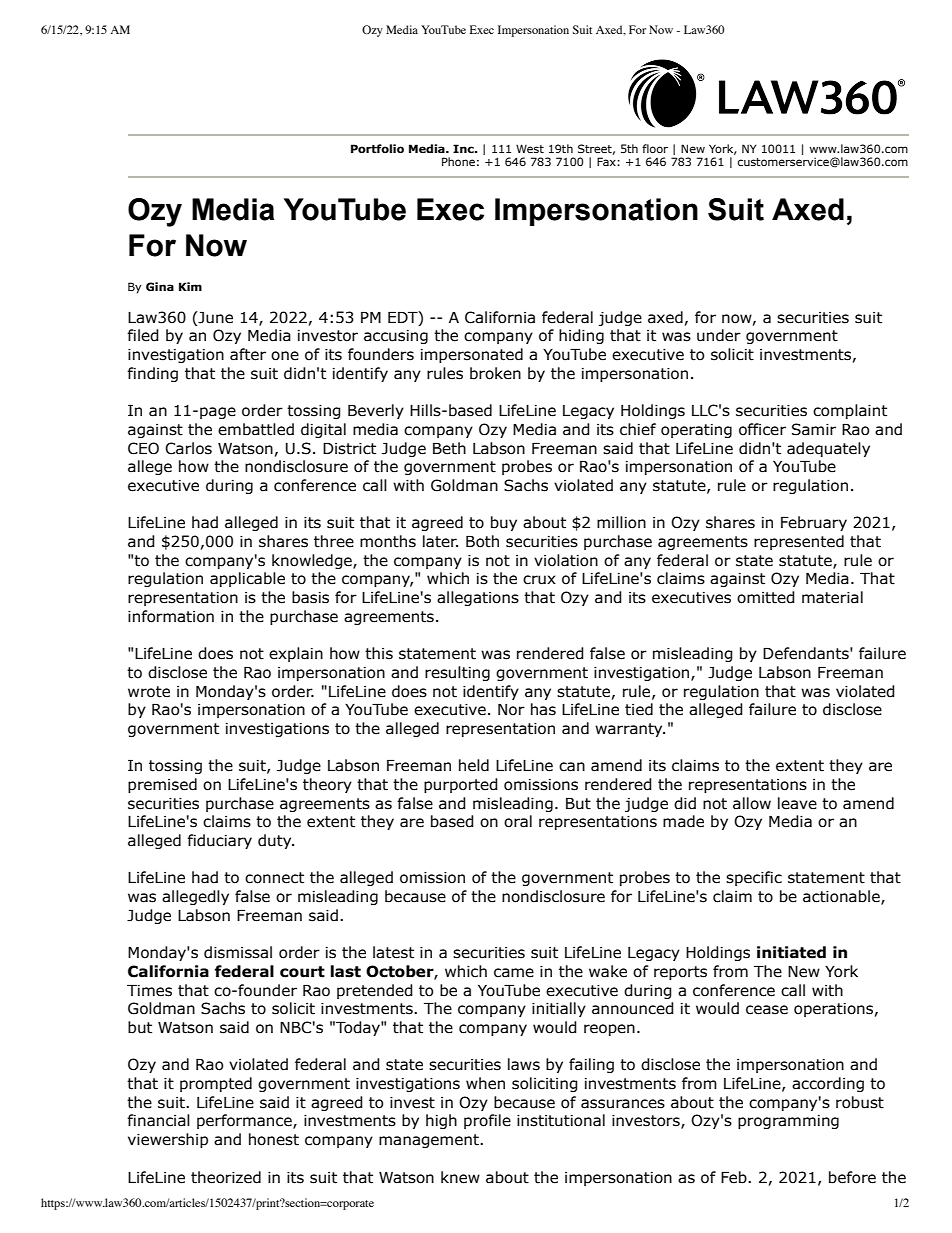 This screenshot has width=952, height=1233. Describe the element at coordinates (487, 1121) in the screenshot. I see `profile` at that location.
